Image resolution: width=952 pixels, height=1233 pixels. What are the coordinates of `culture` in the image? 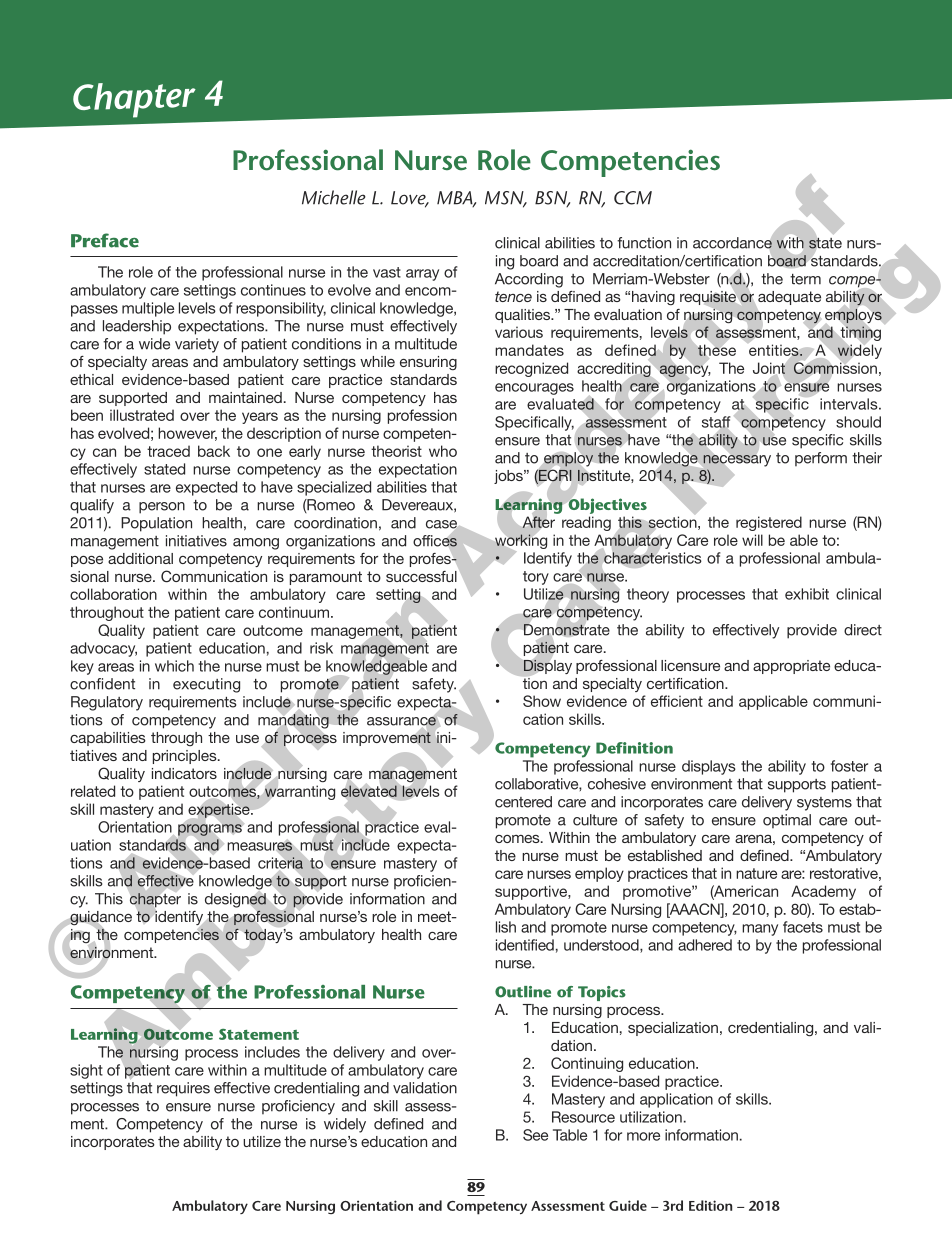 It's located at (595, 820).
